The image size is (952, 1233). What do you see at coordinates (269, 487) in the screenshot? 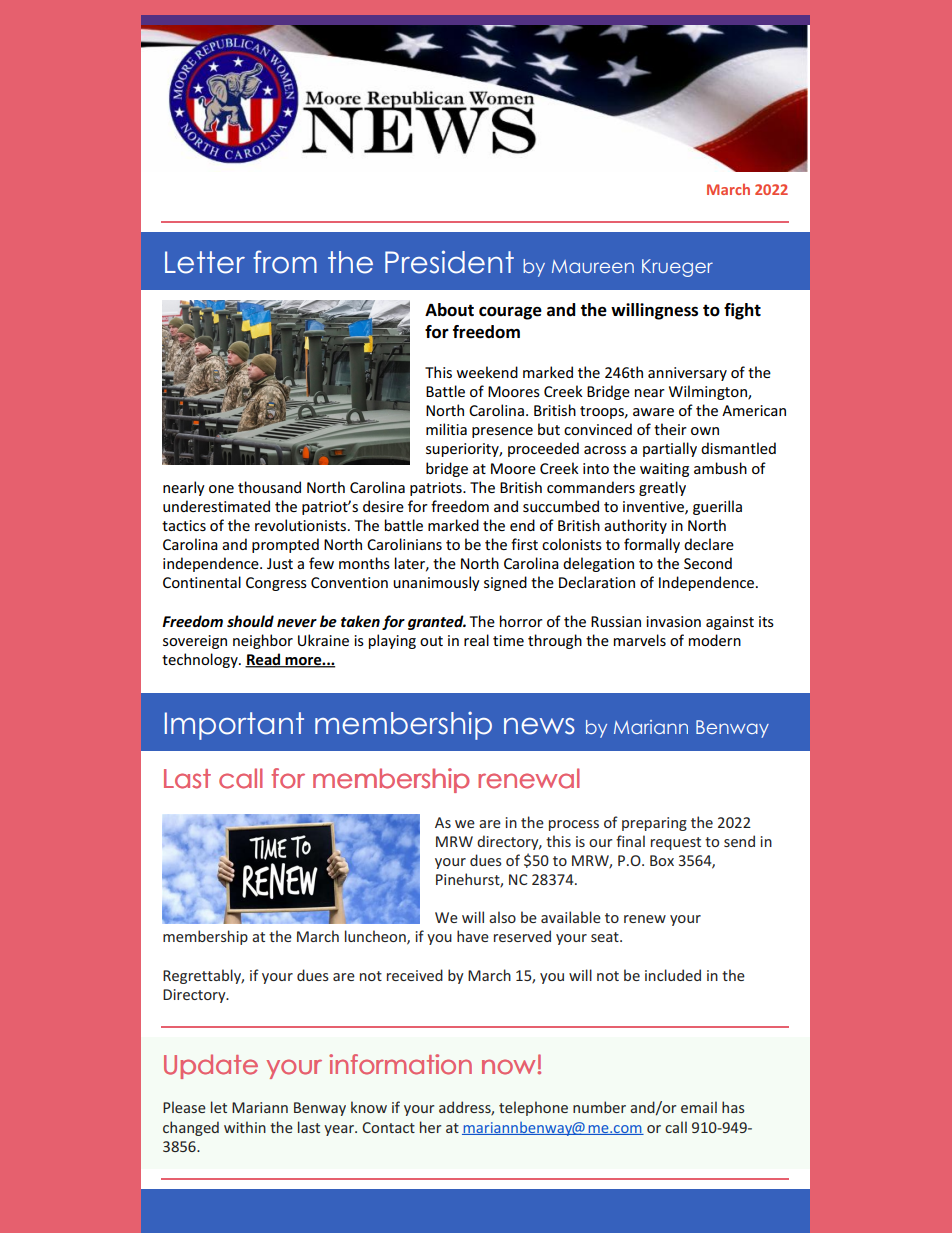
I see `thousand` at bounding box center [269, 487].
